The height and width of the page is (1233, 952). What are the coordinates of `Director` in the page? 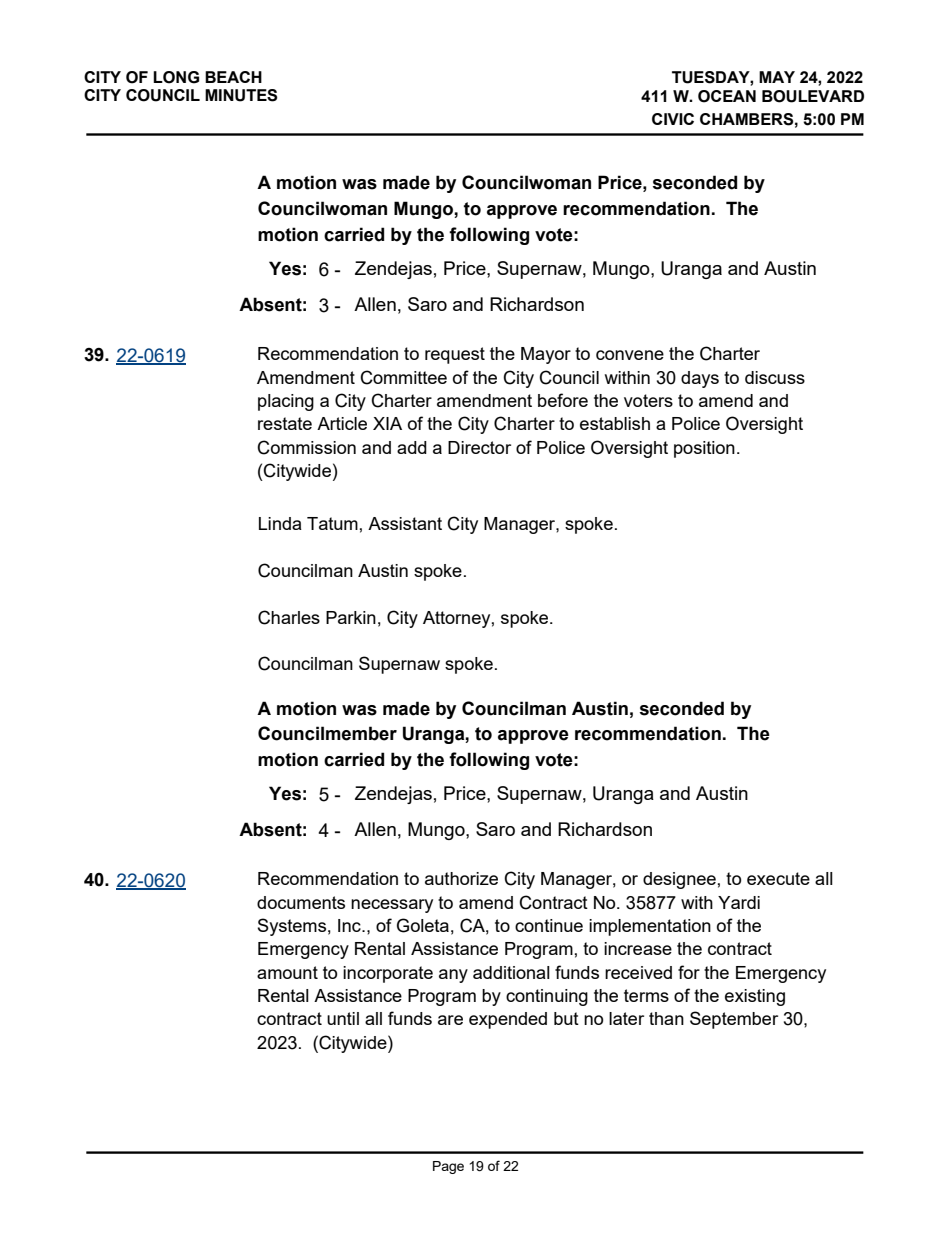 It's located at (479, 447).
